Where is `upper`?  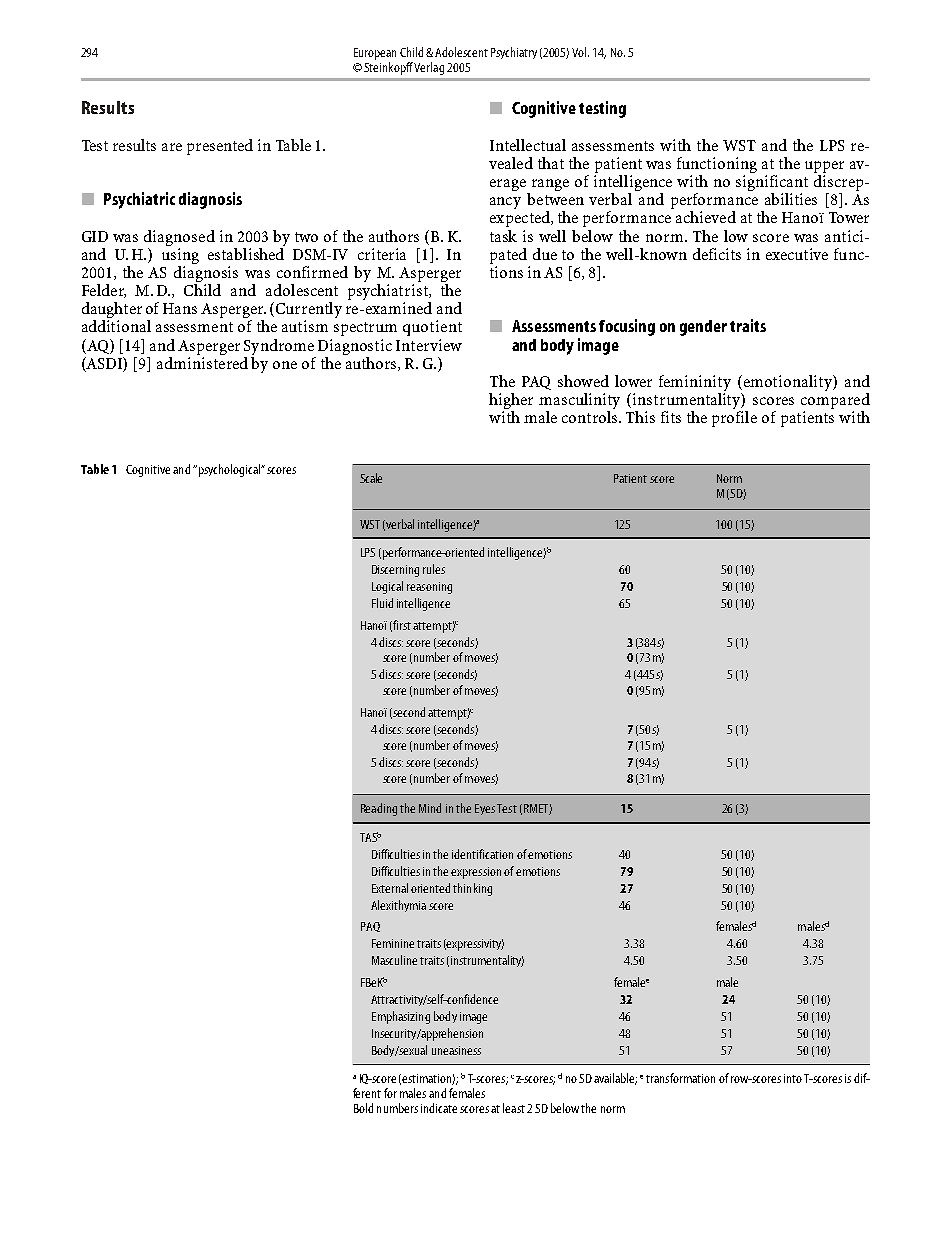
upper is located at coordinates (824, 167).
